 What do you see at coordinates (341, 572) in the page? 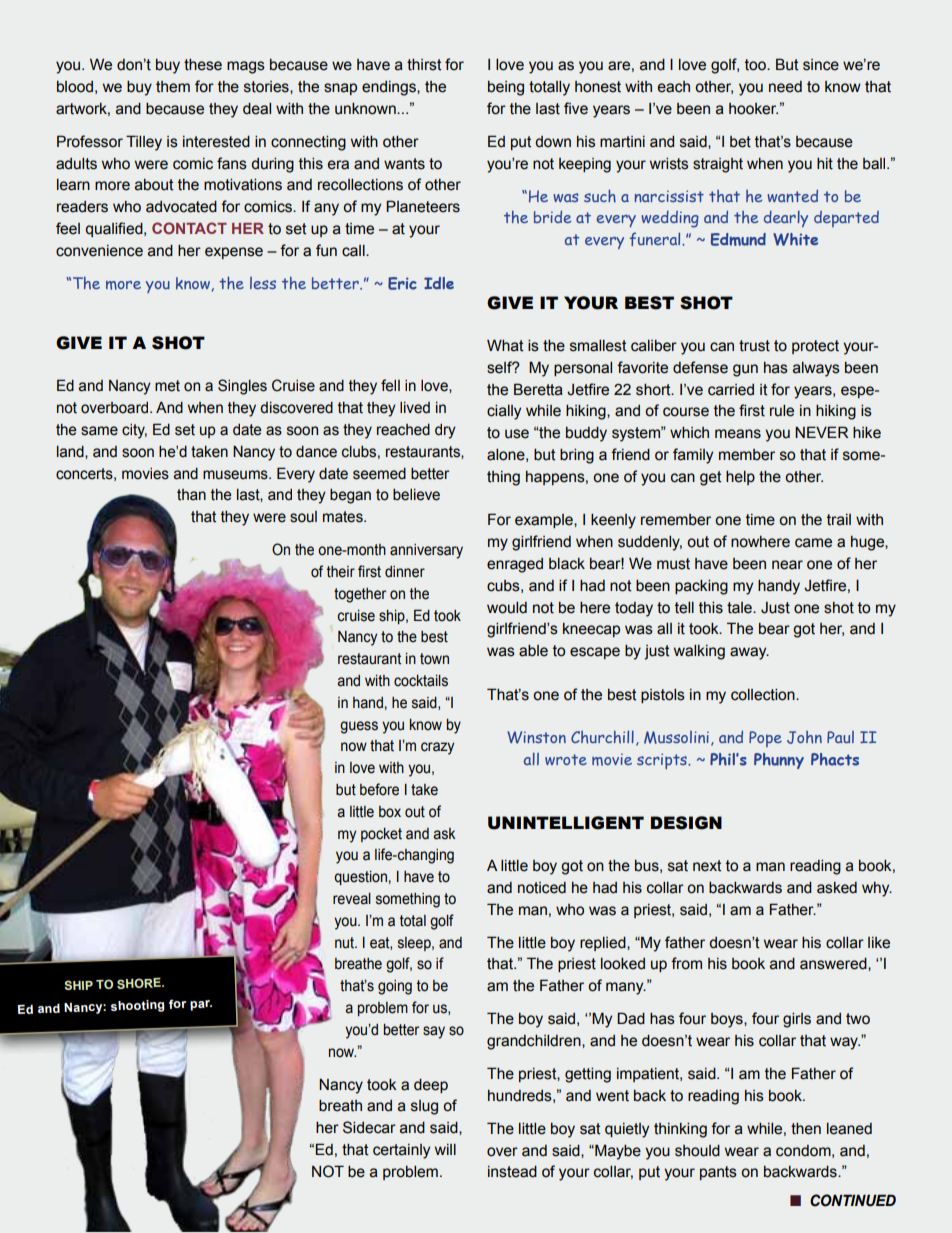
I see `their` at bounding box center [341, 572].
